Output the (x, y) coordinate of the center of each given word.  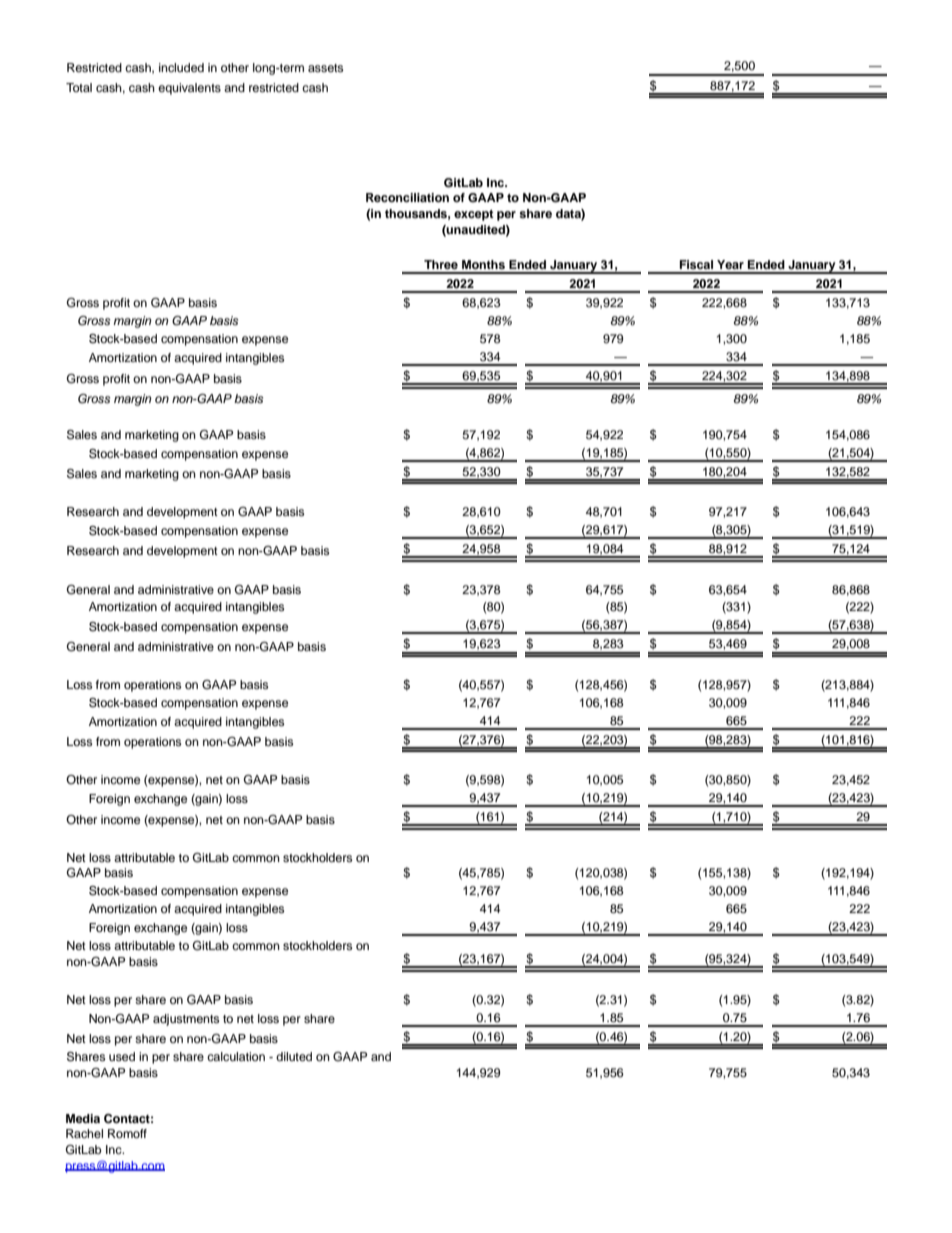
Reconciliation (407, 197)
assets (325, 68)
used (122, 1056)
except (474, 215)
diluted (294, 1056)
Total (79, 87)
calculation (236, 1056)
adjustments (186, 1020)
